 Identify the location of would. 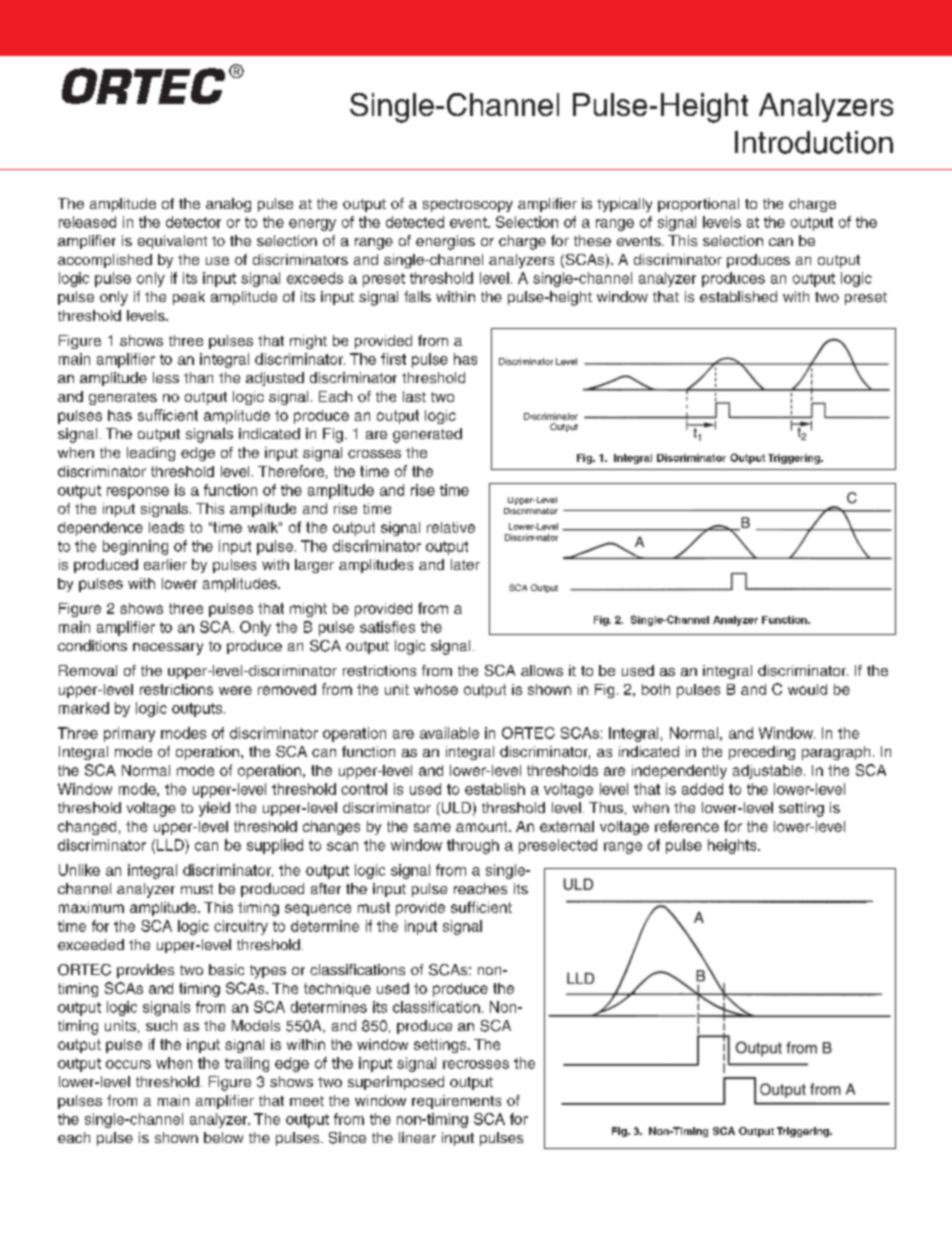
(807, 689).
